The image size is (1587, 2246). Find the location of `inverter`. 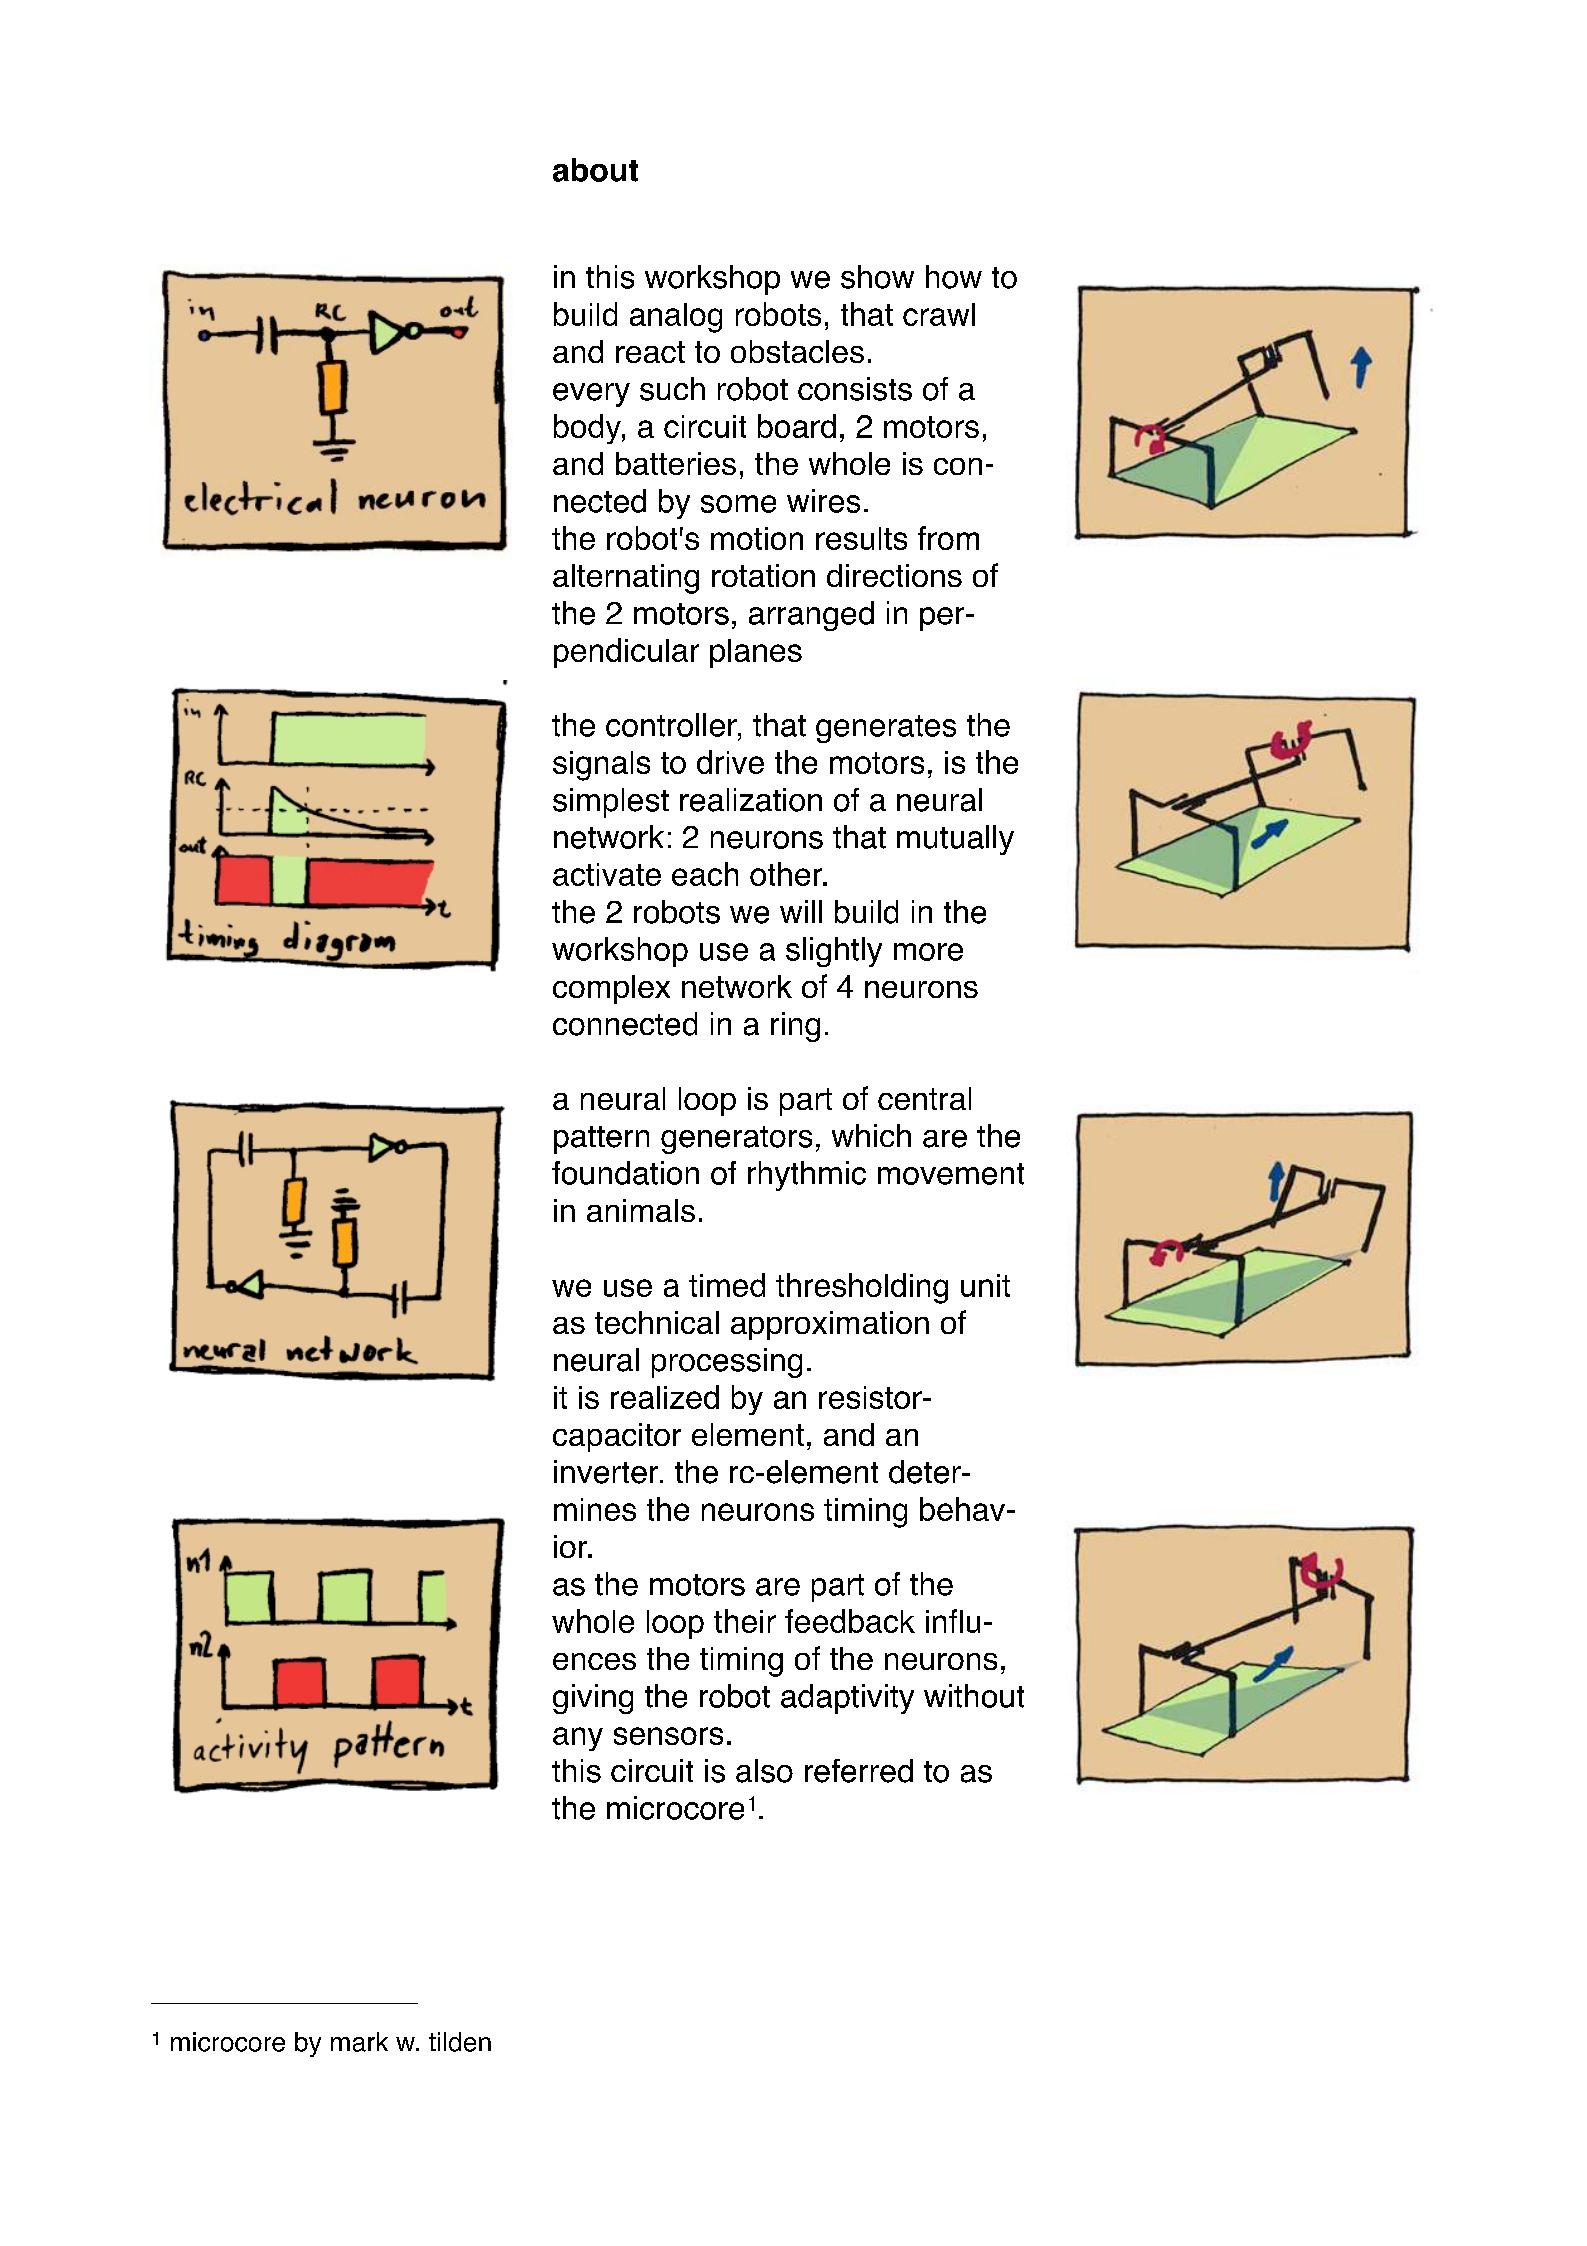

inverter is located at coordinates (607, 1472).
